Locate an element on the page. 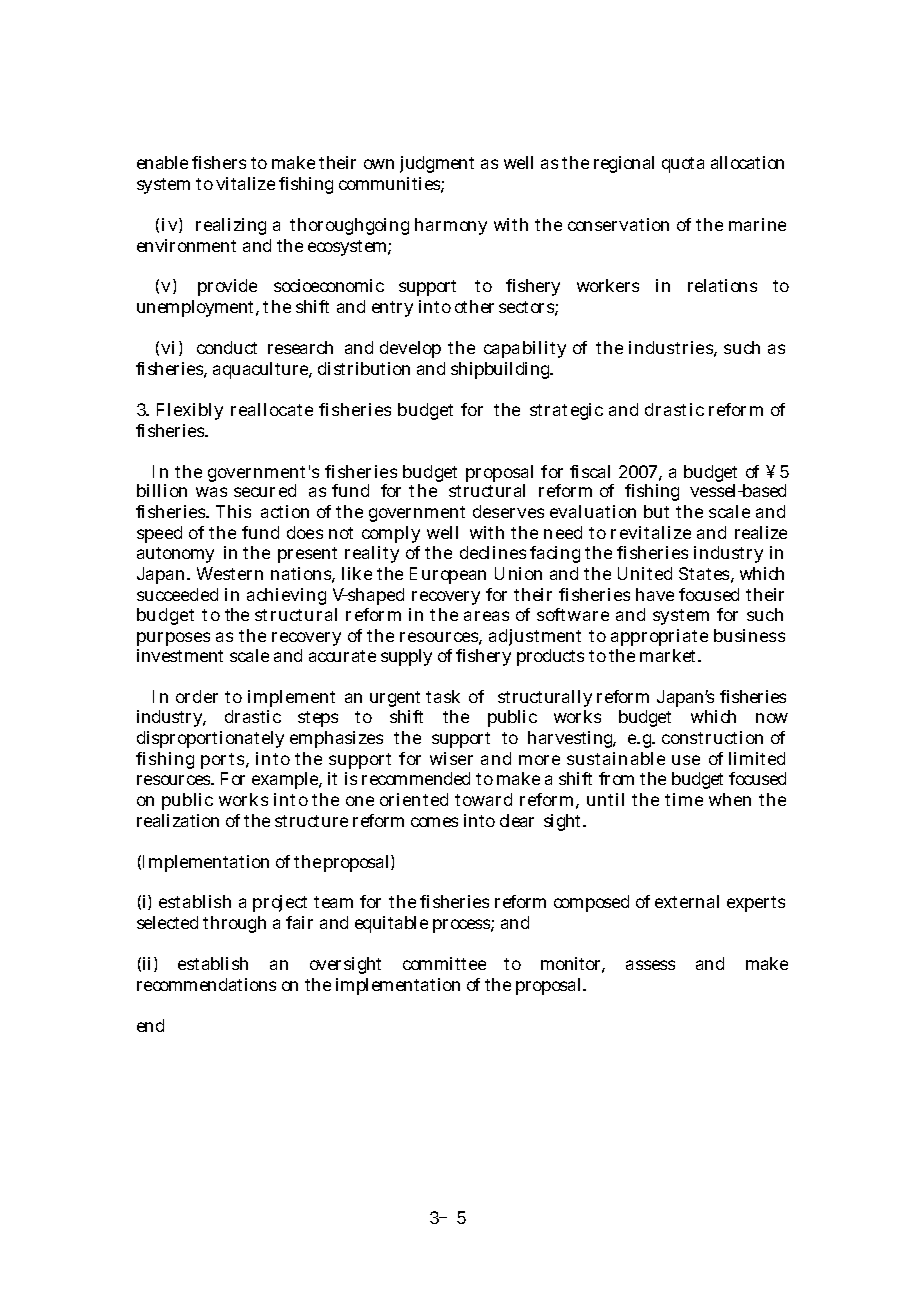 The width and height of the document is (924, 1307). Western is located at coordinates (230, 573).
